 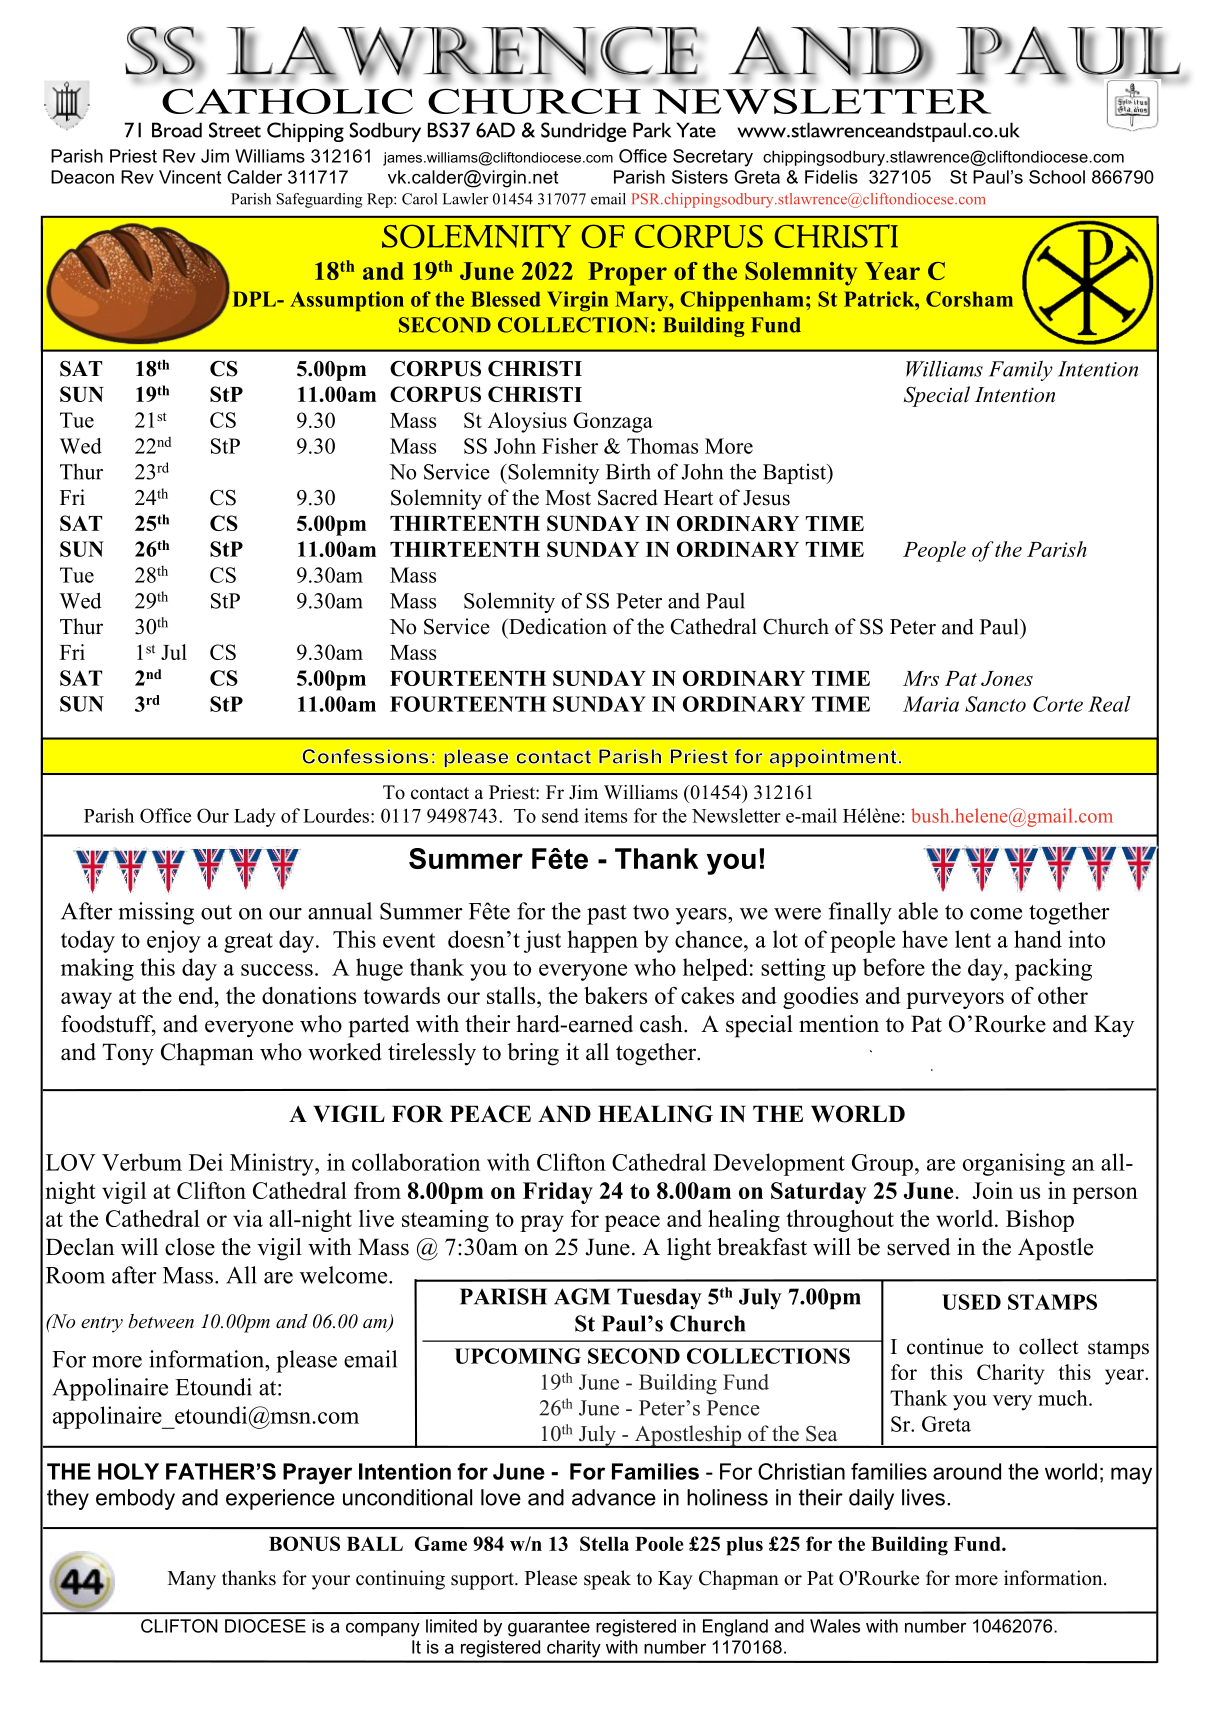 What do you see at coordinates (1014, 1164) in the document?
I see `organising` at bounding box center [1014, 1164].
